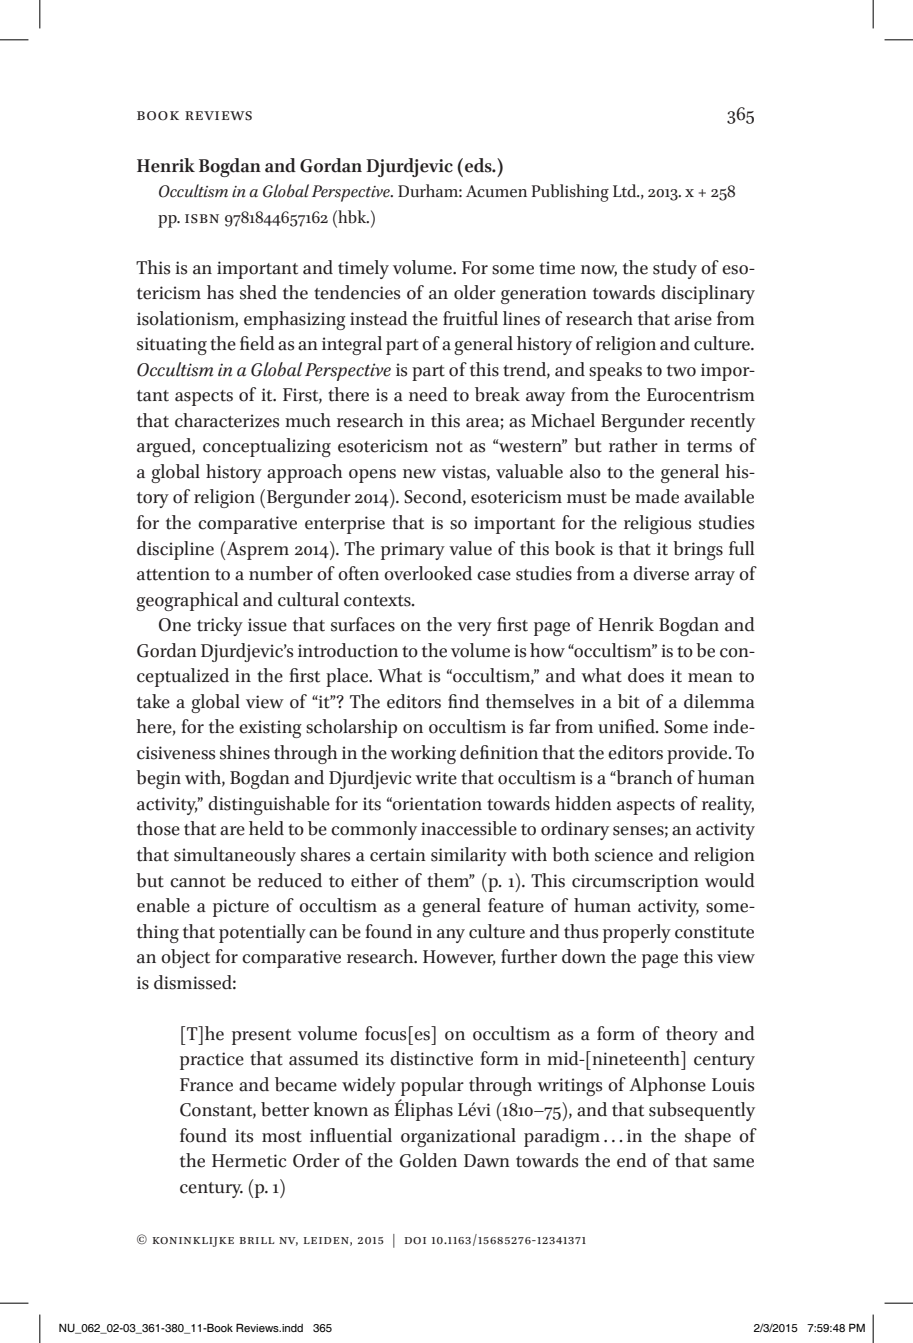 The height and width of the screenshot is (1343, 913). What do you see at coordinates (463, 701) in the screenshot?
I see `find` at bounding box center [463, 701].
